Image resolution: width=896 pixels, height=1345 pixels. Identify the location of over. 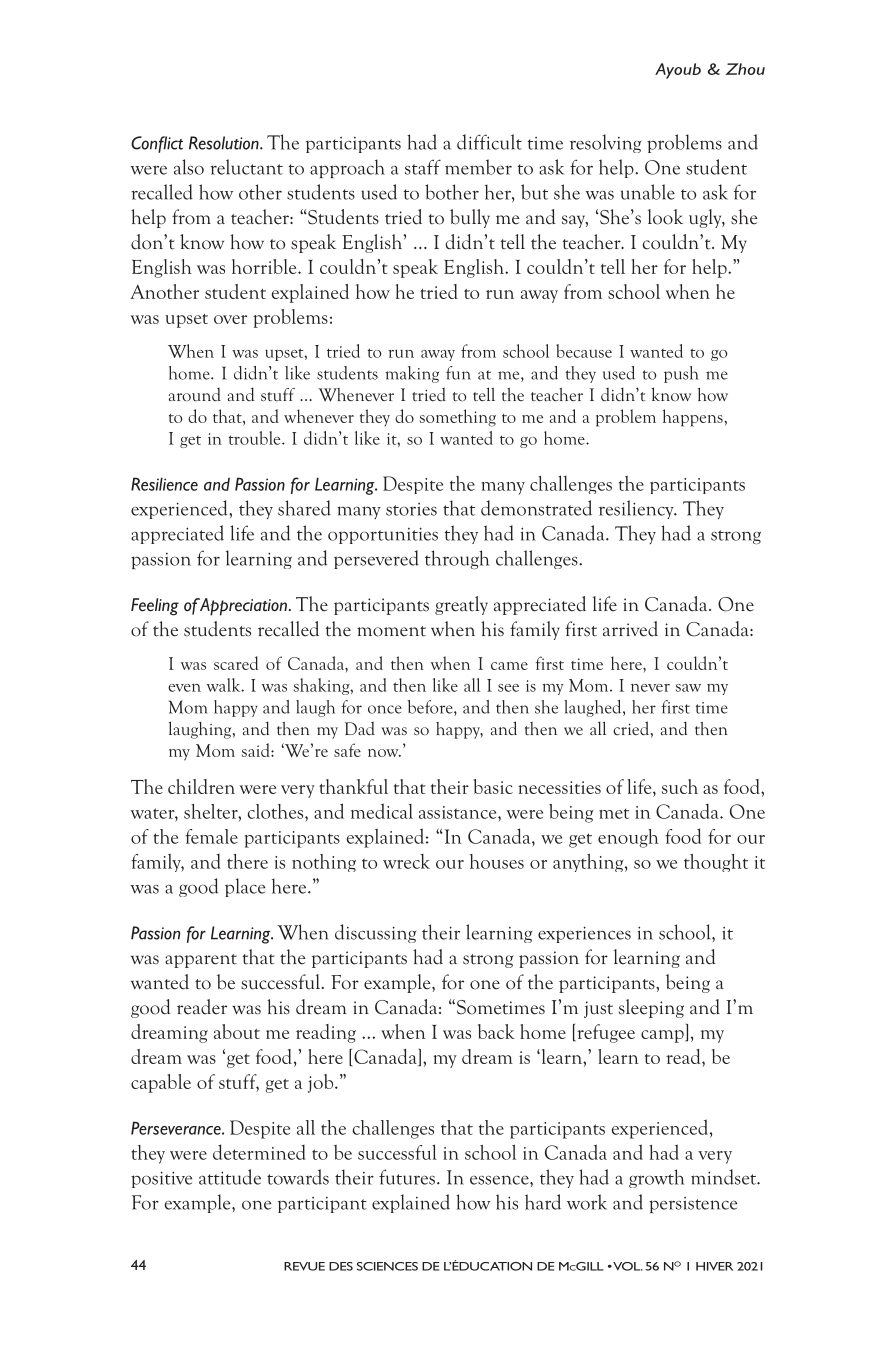
(230, 319).
